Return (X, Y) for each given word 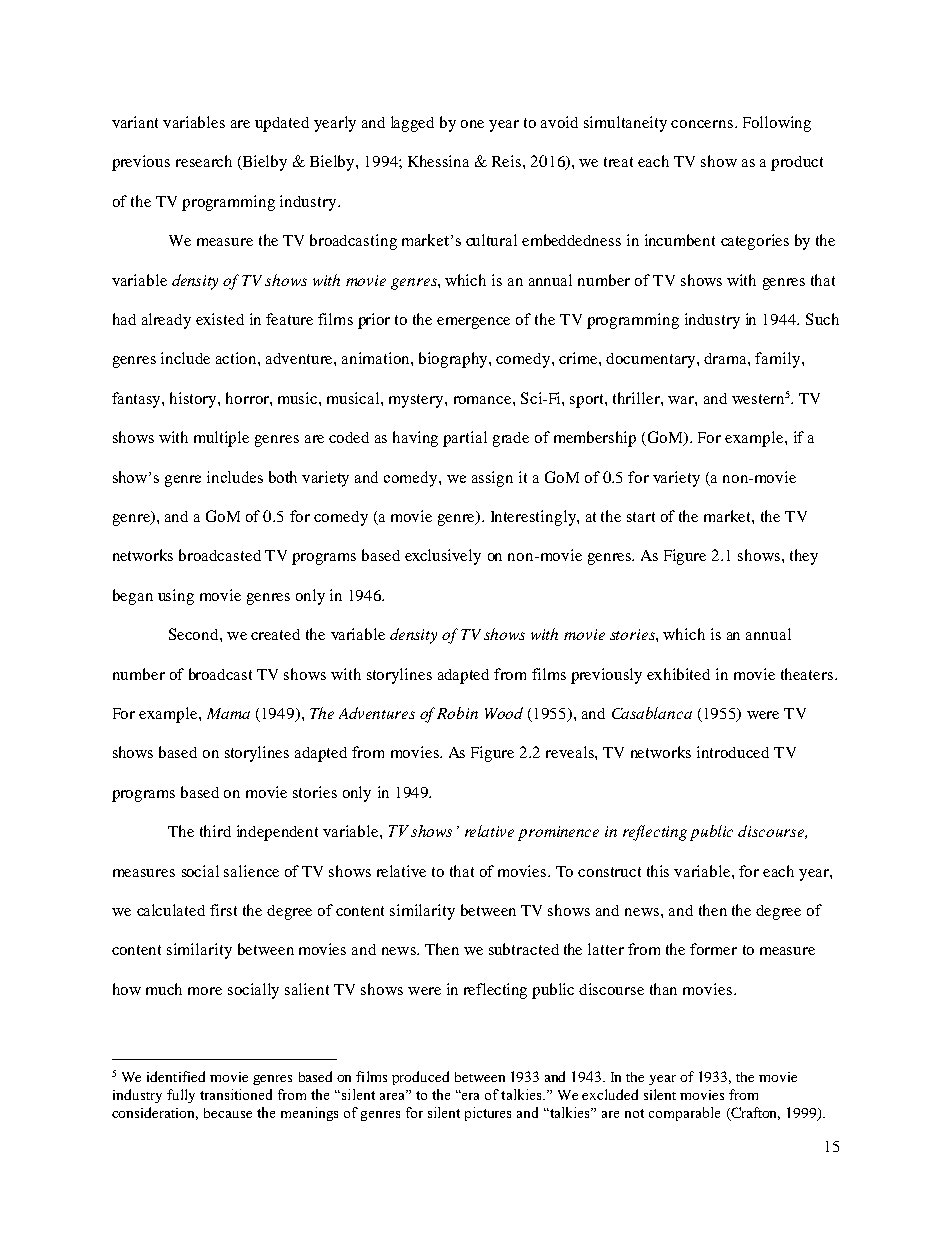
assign (492, 479)
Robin (457, 713)
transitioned (236, 1094)
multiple (221, 439)
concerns (702, 124)
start (641, 517)
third (215, 831)
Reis (508, 161)
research (204, 161)
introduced (733, 752)
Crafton (754, 1113)
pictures (488, 1114)
